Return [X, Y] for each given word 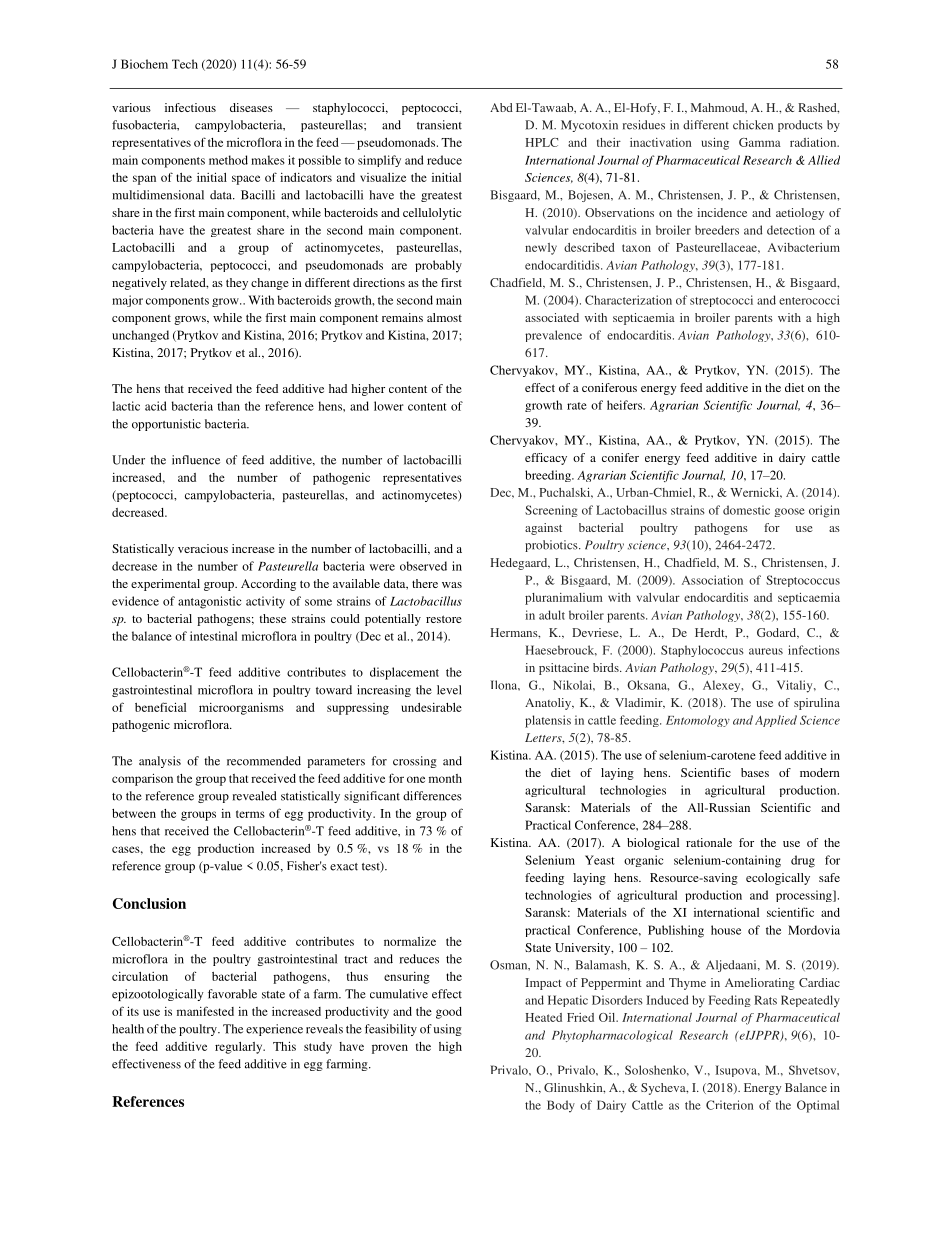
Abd [501, 107]
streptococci [721, 301]
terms [250, 814]
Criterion [729, 1105]
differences [432, 796]
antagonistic [209, 602]
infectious [190, 107]
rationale [709, 842]
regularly [240, 1048]
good [449, 1013]
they [237, 284]
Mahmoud [719, 108]
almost [444, 317]
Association [712, 580]
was [452, 585]
